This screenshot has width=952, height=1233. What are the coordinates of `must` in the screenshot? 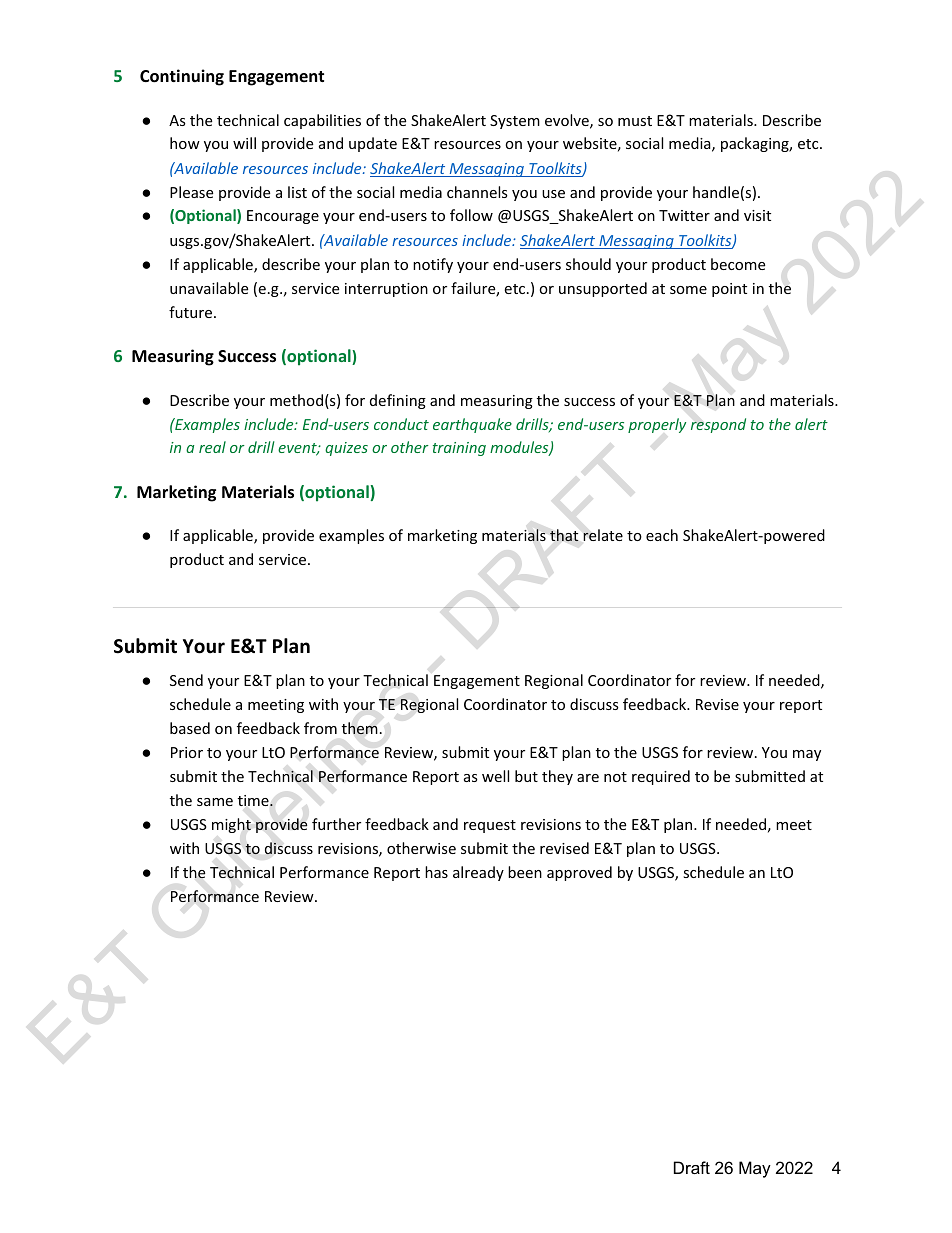 It's located at (635, 121).
